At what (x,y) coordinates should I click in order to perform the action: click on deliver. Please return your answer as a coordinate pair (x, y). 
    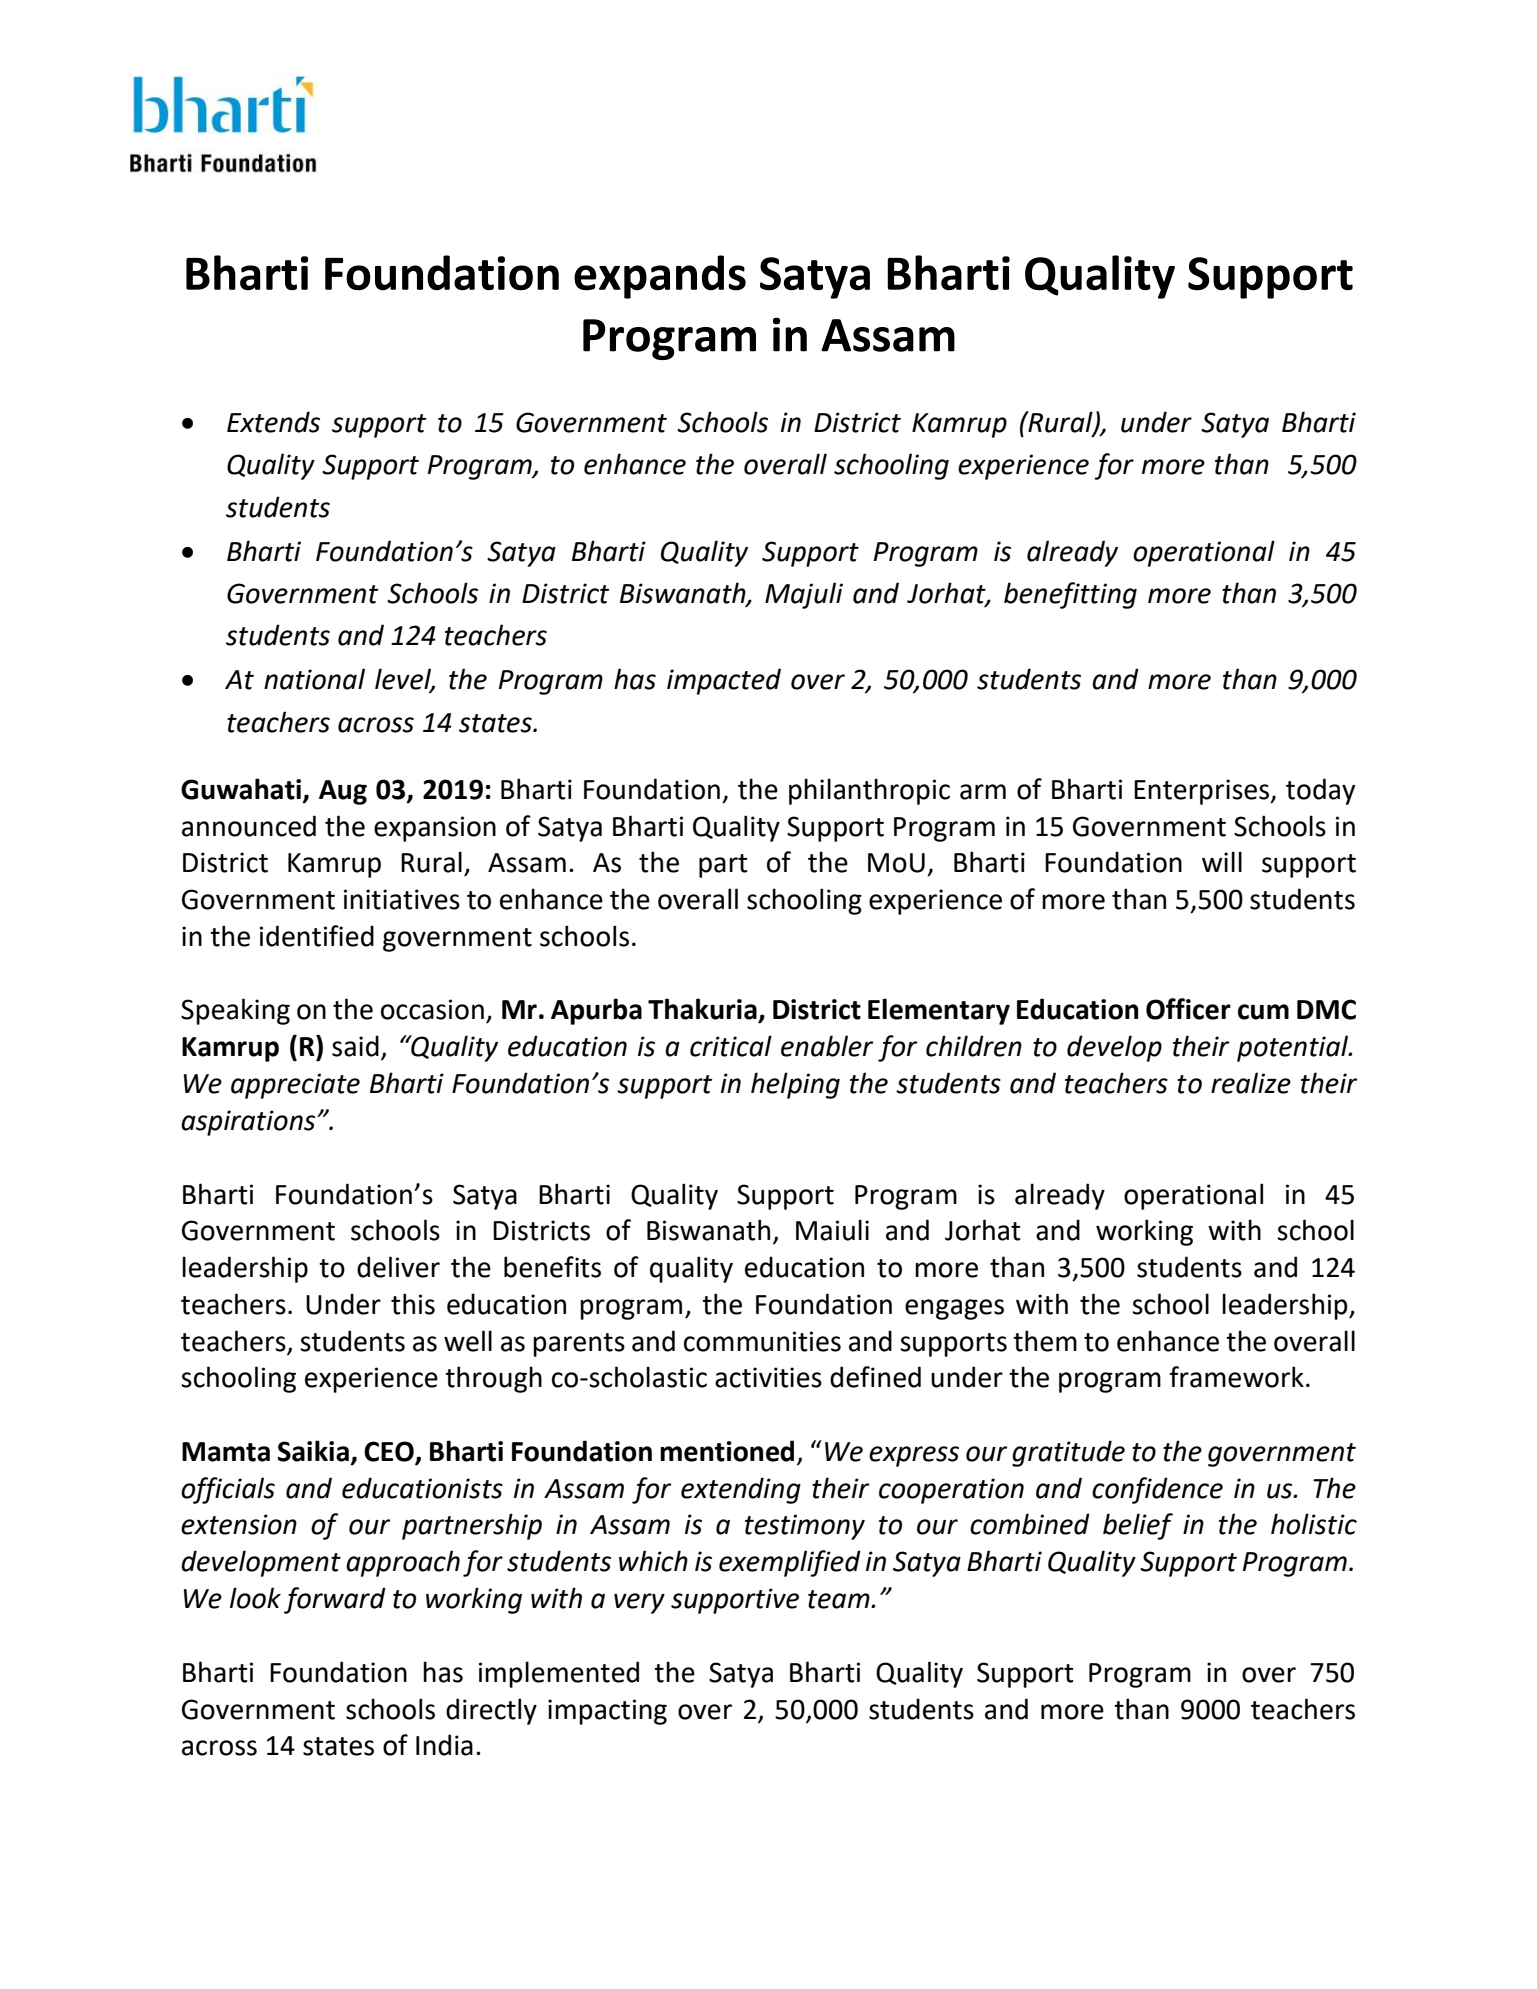
    Looking at the image, I should click on (398, 1267).
